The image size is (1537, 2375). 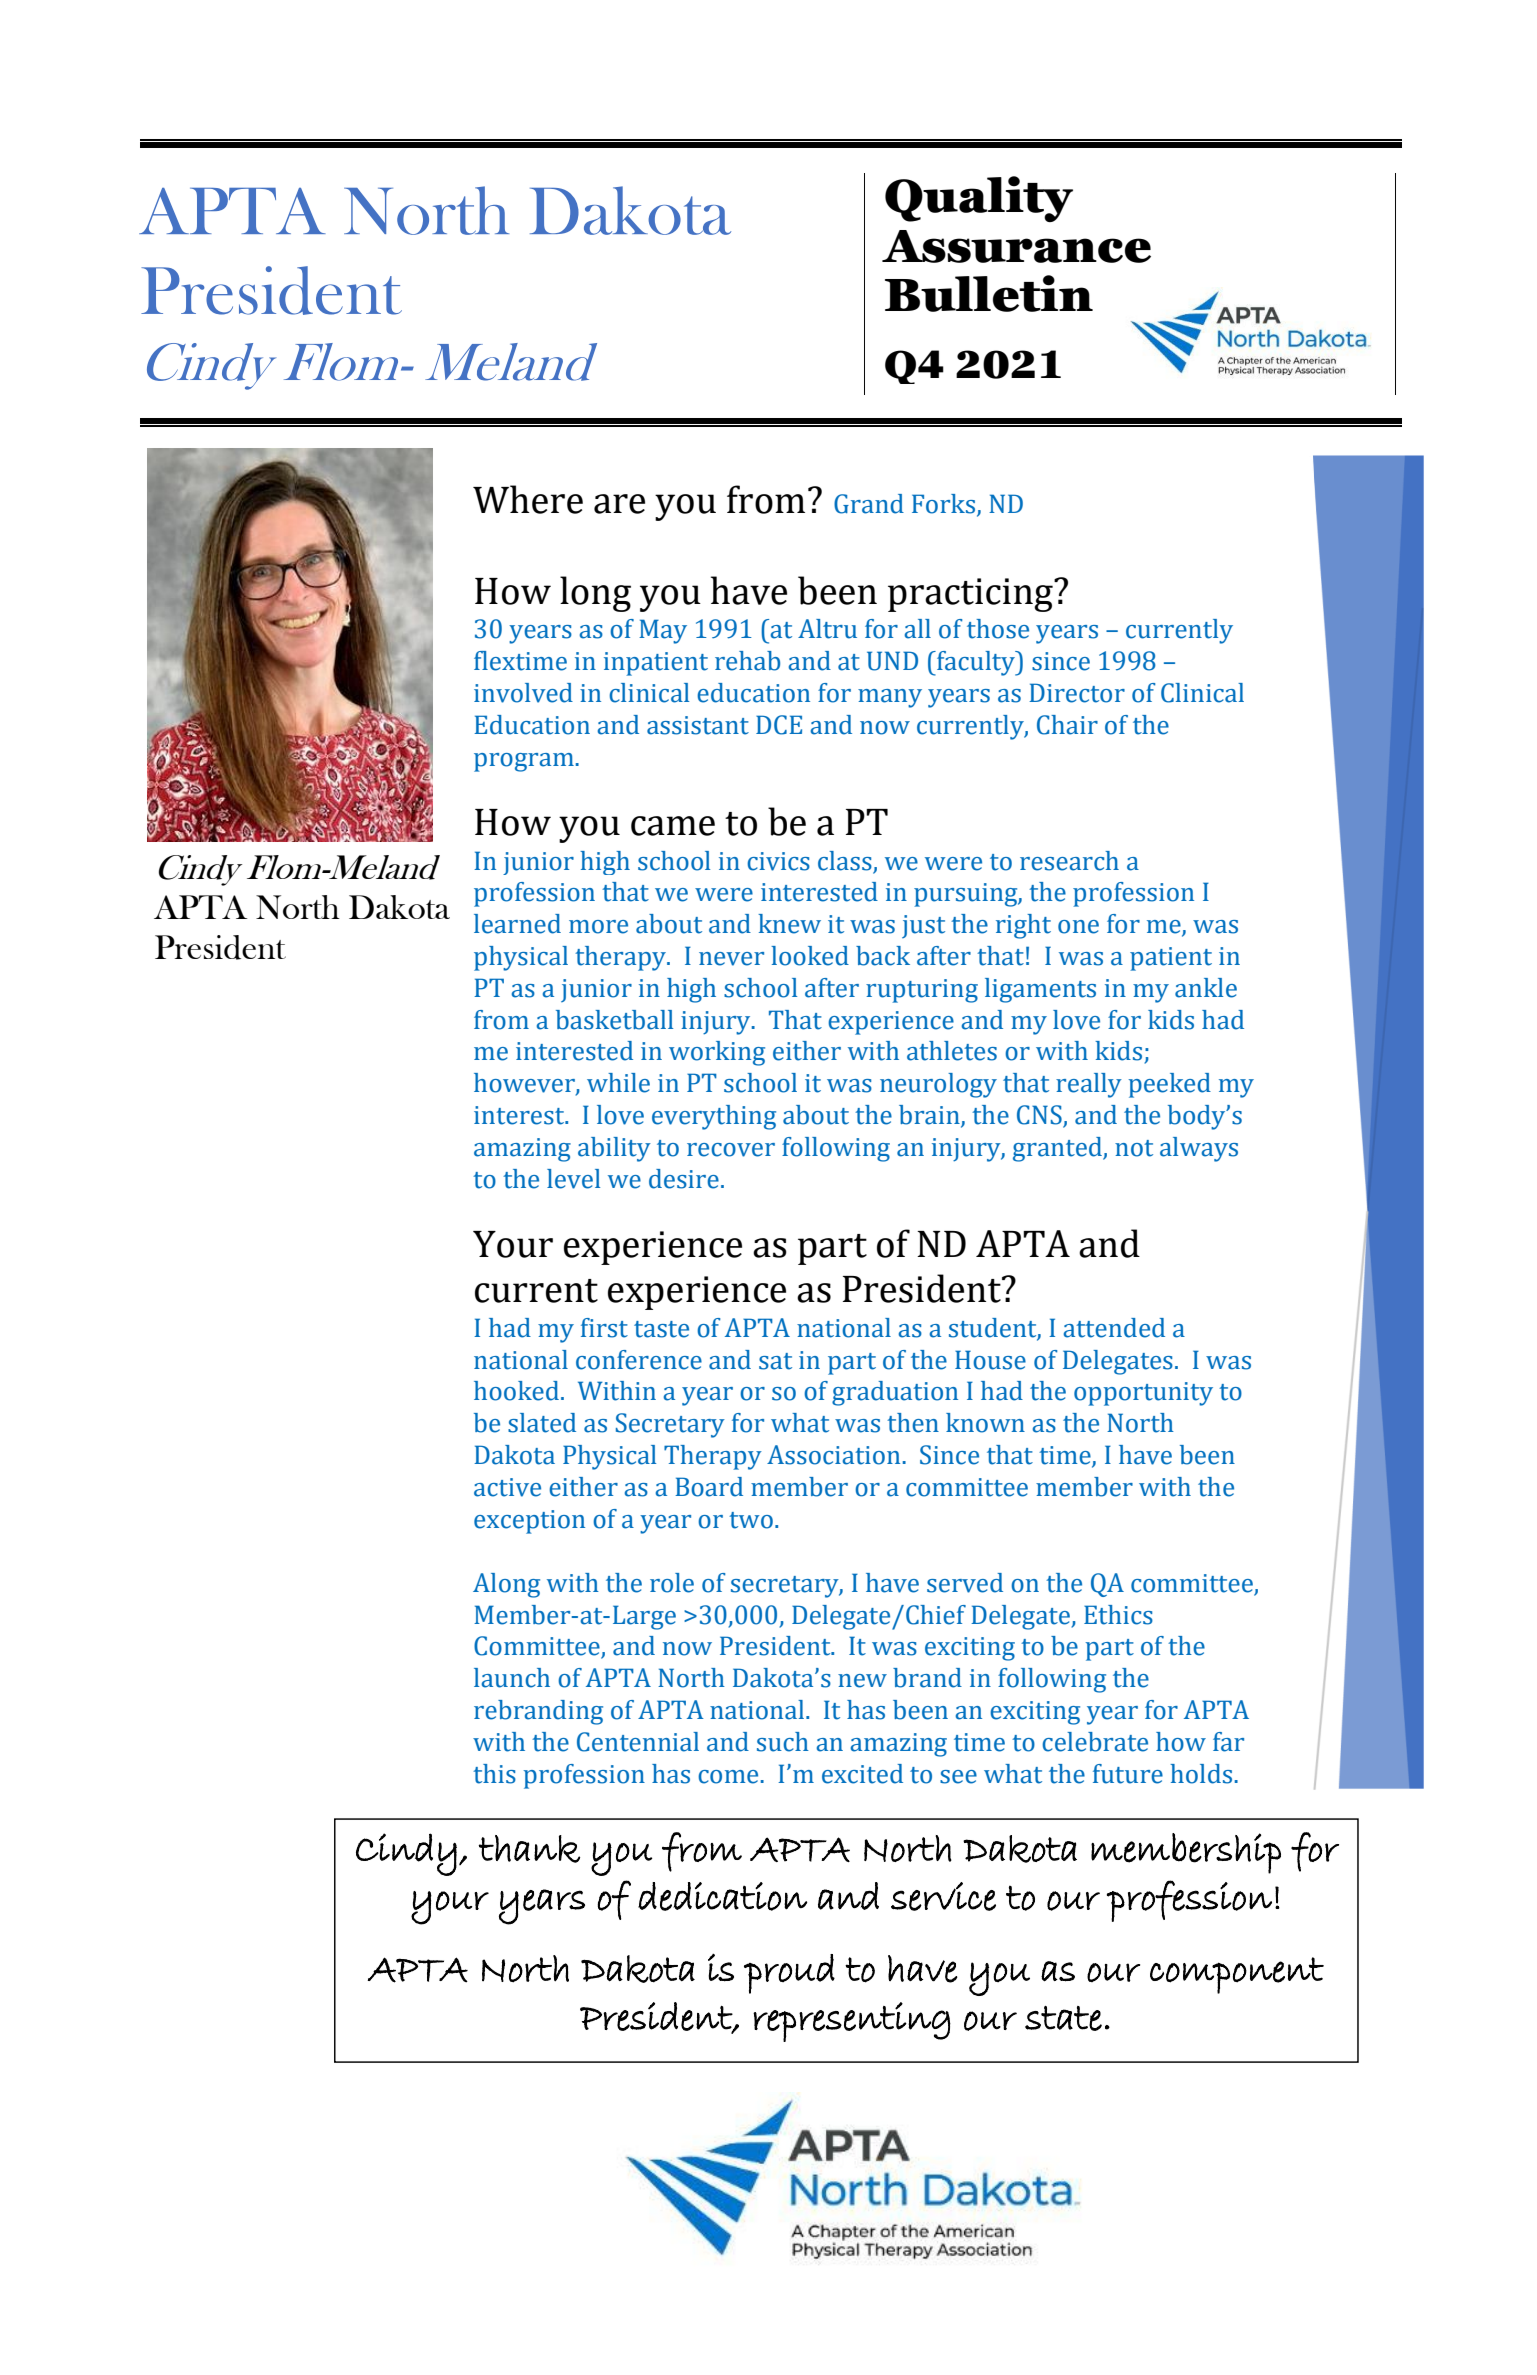 What do you see at coordinates (618, 1083) in the screenshot?
I see `while` at bounding box center [618, 1083].
